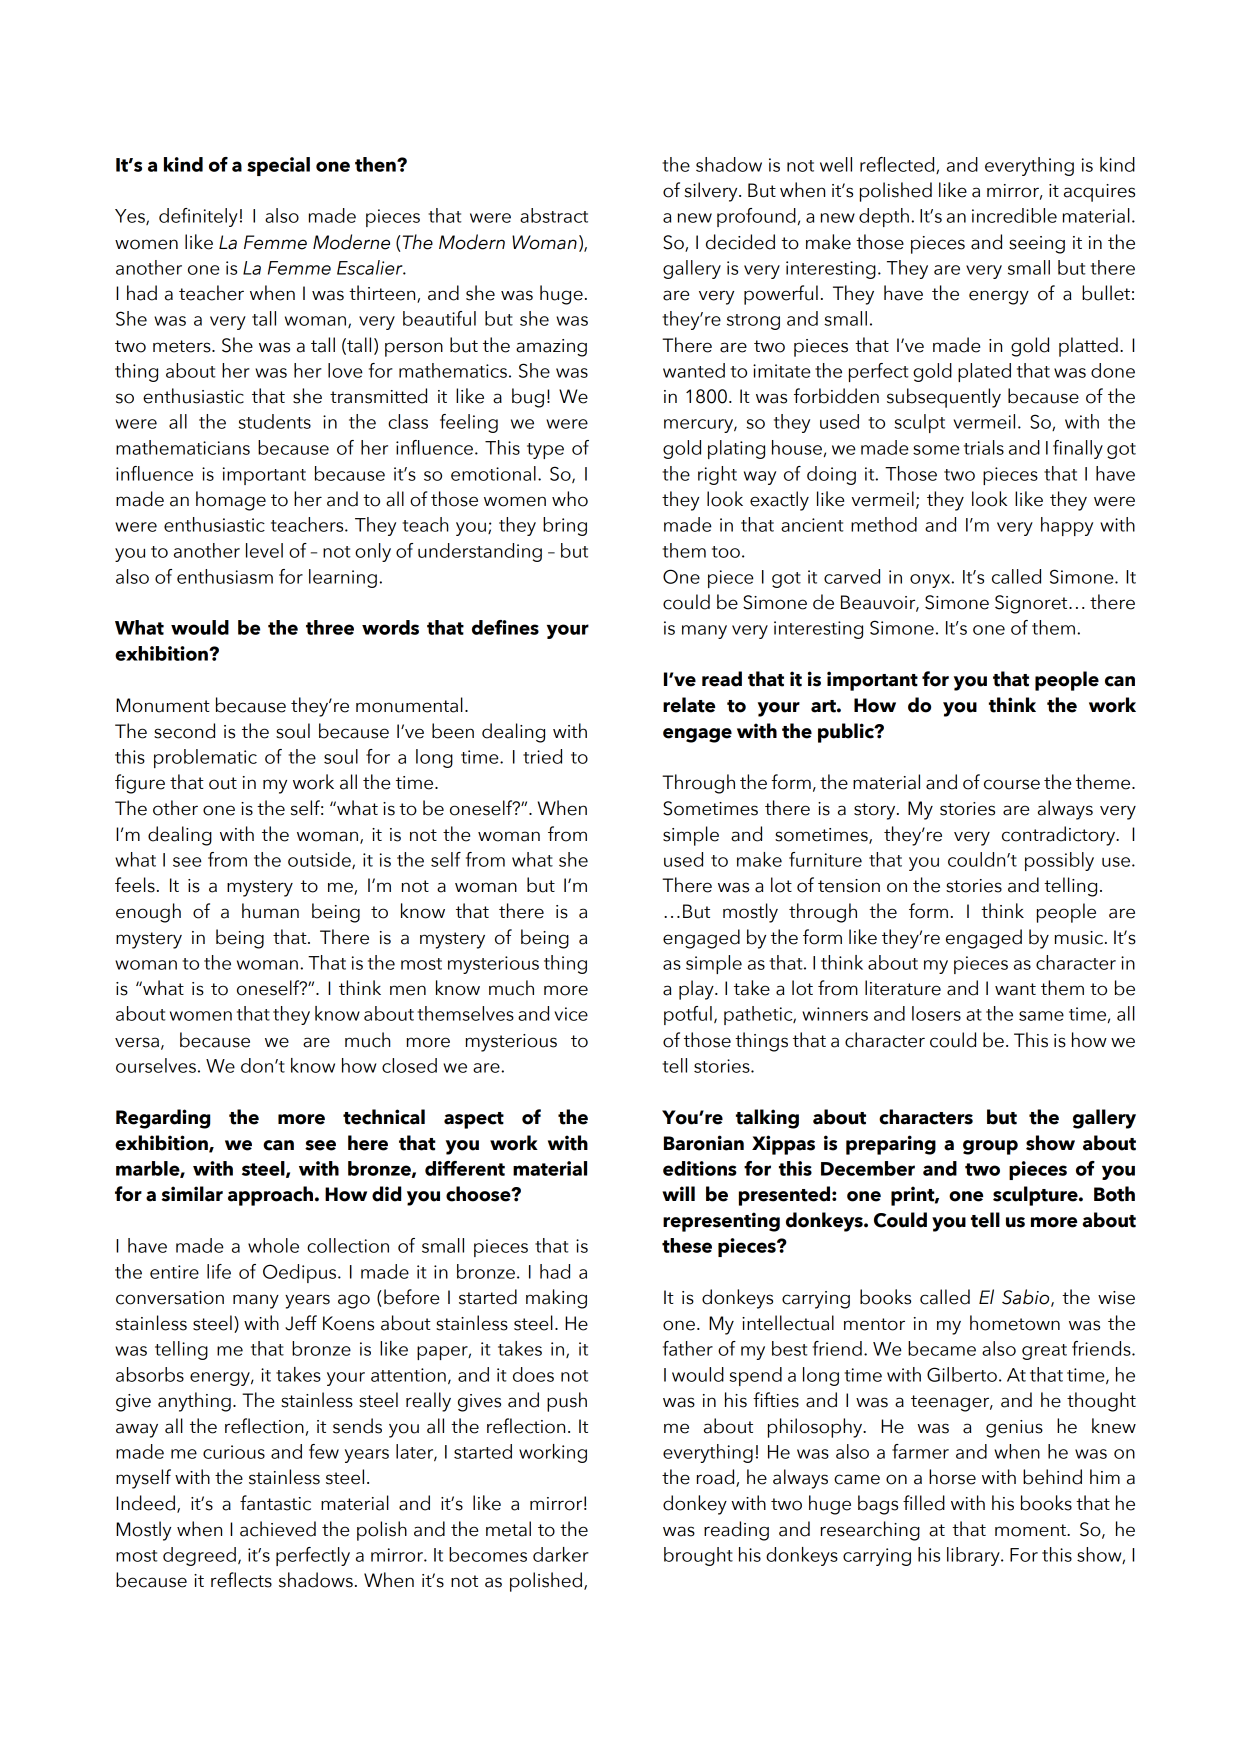 This screenshot has height=1763, width=1247. I want to click on abstract, so click(554, 215).
